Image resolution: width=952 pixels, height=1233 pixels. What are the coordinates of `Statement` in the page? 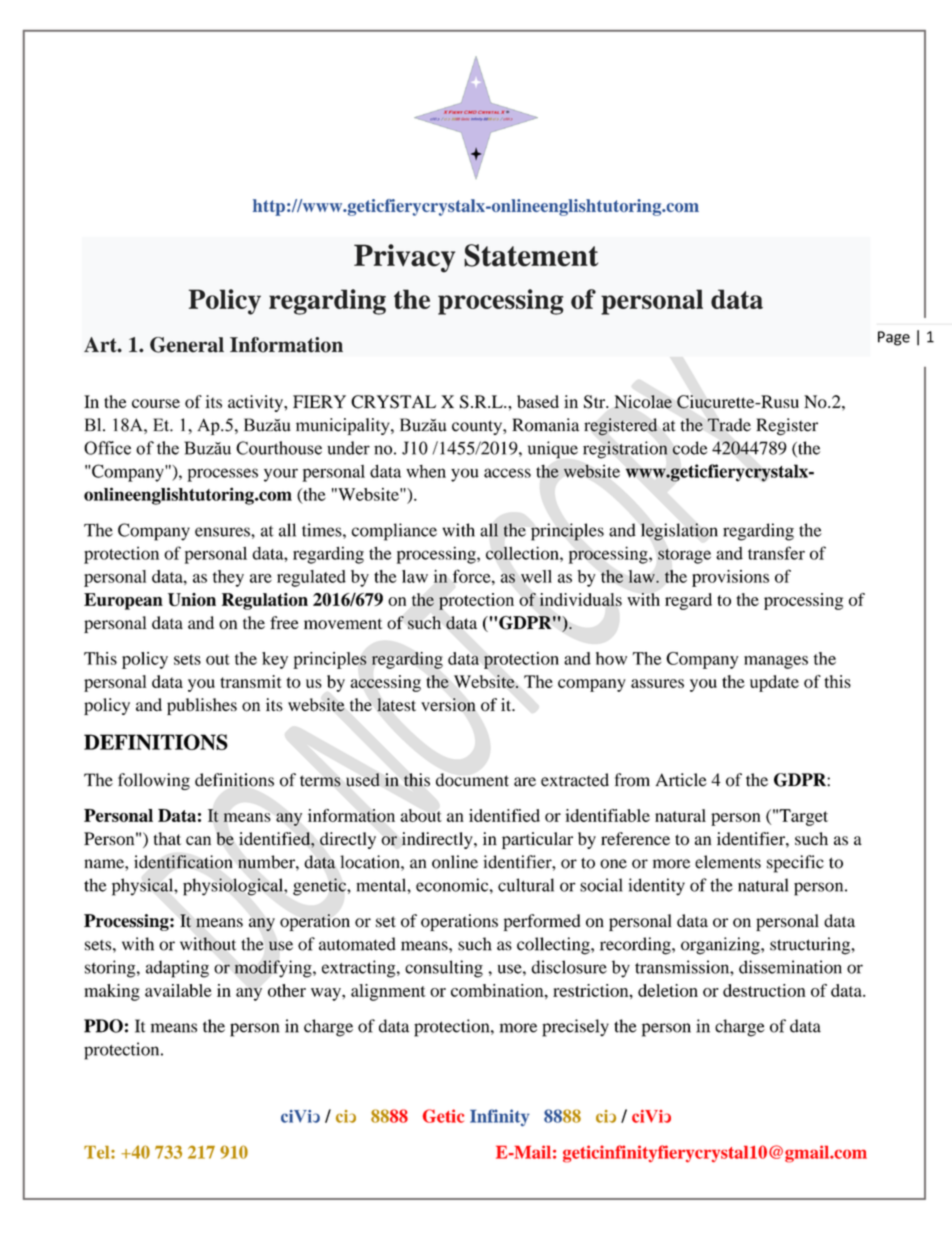 It's located at (531, 255).
